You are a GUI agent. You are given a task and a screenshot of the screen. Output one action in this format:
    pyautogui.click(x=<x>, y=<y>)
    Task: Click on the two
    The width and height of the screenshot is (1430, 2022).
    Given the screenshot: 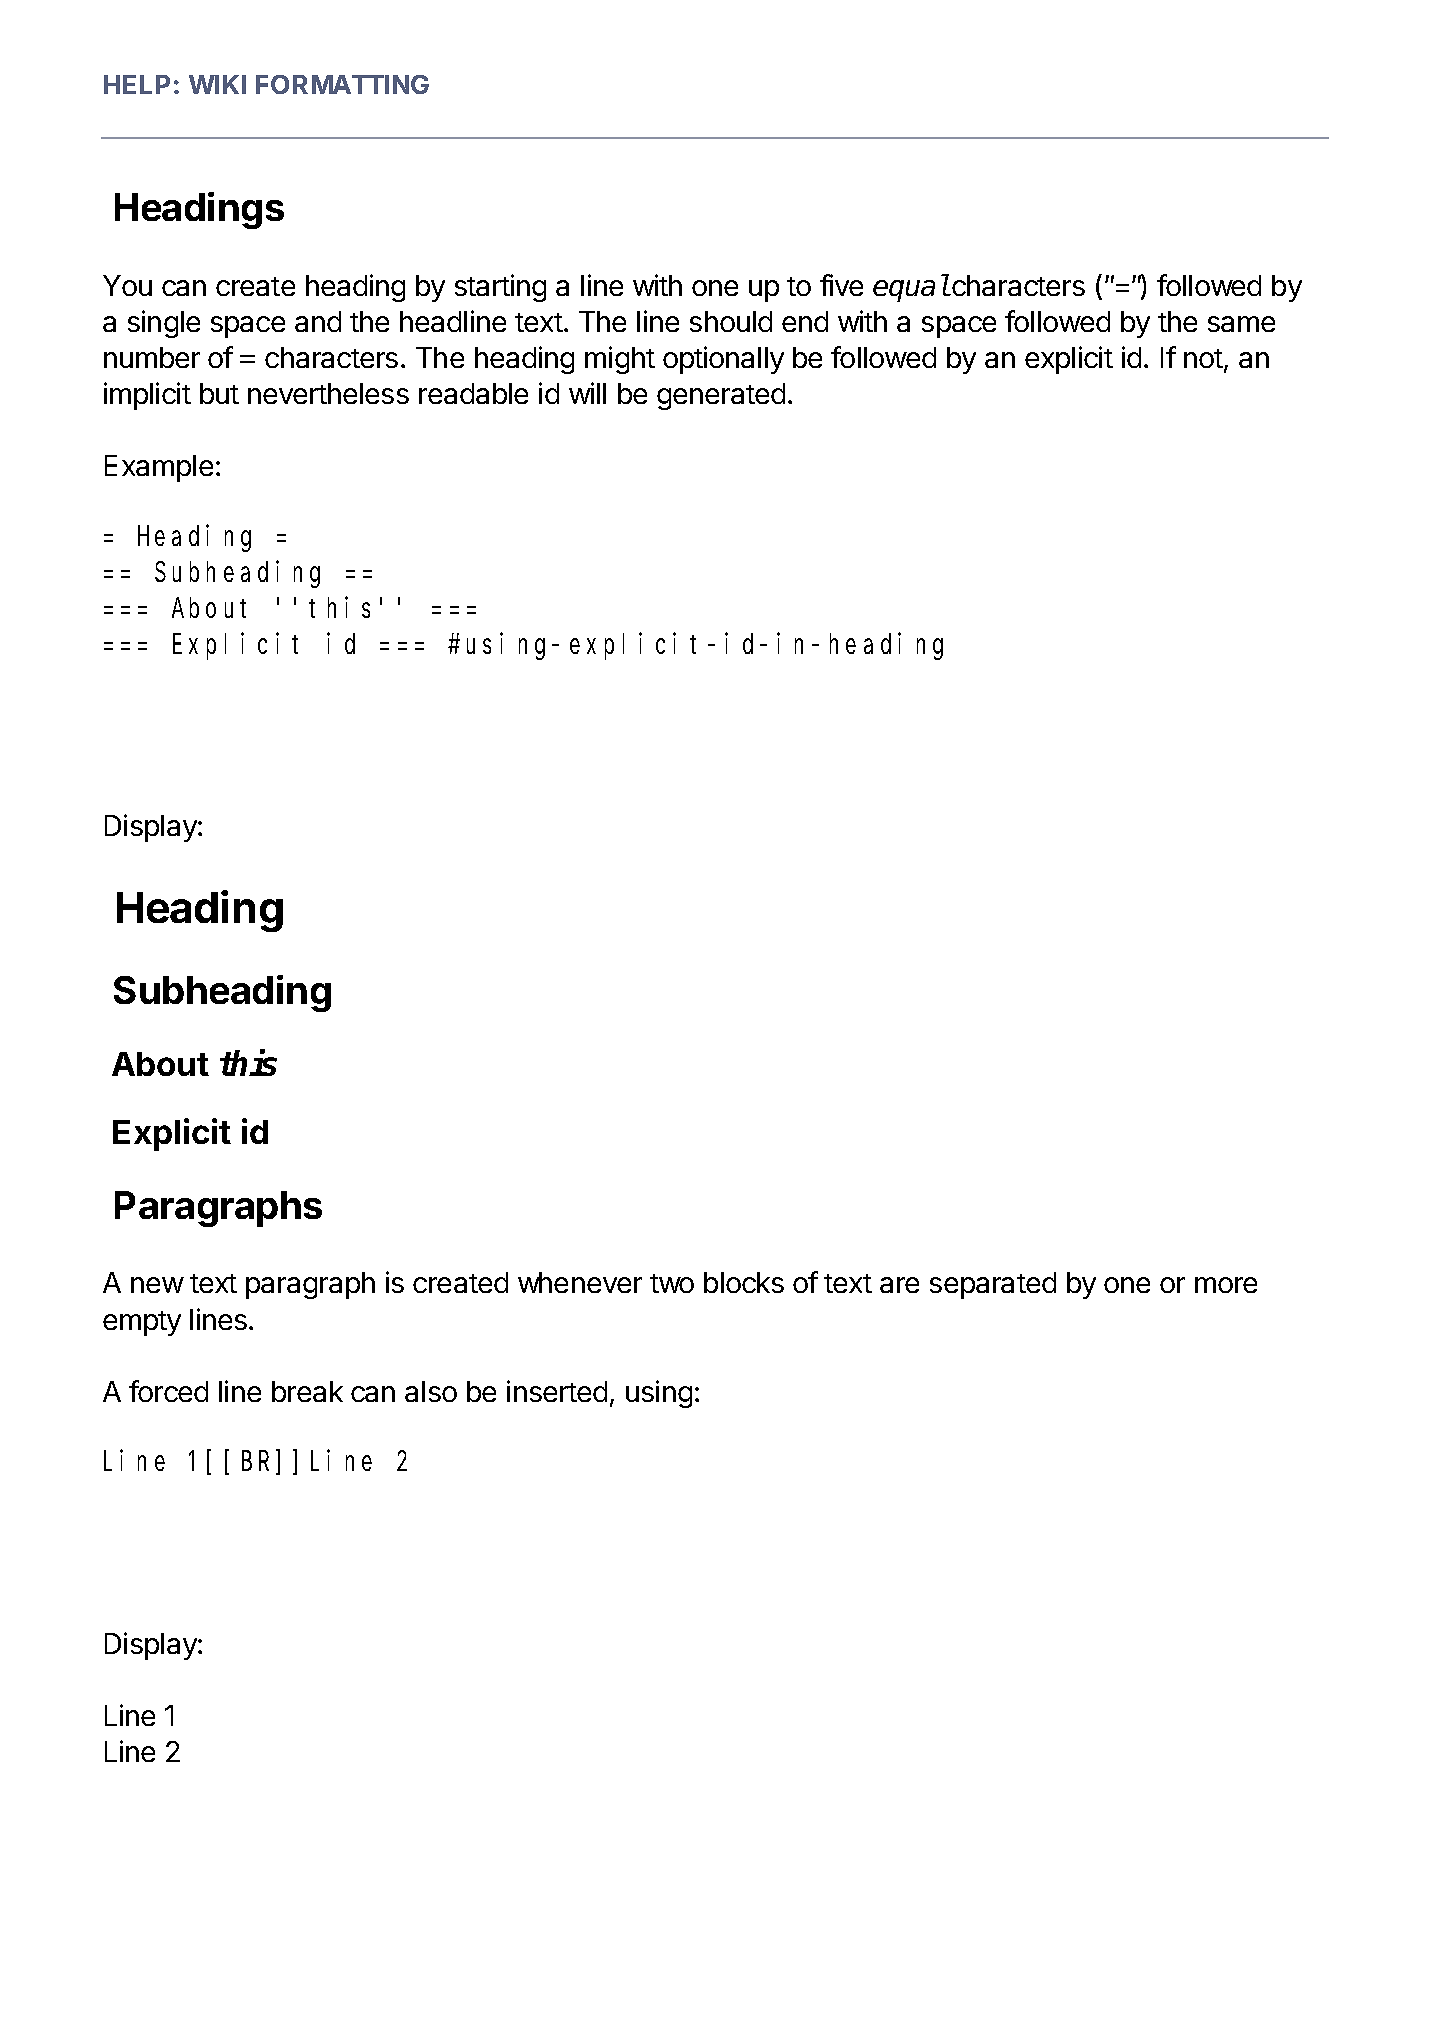 What is the action you would take?
    pyautogui.click(x=672, y=1283)
